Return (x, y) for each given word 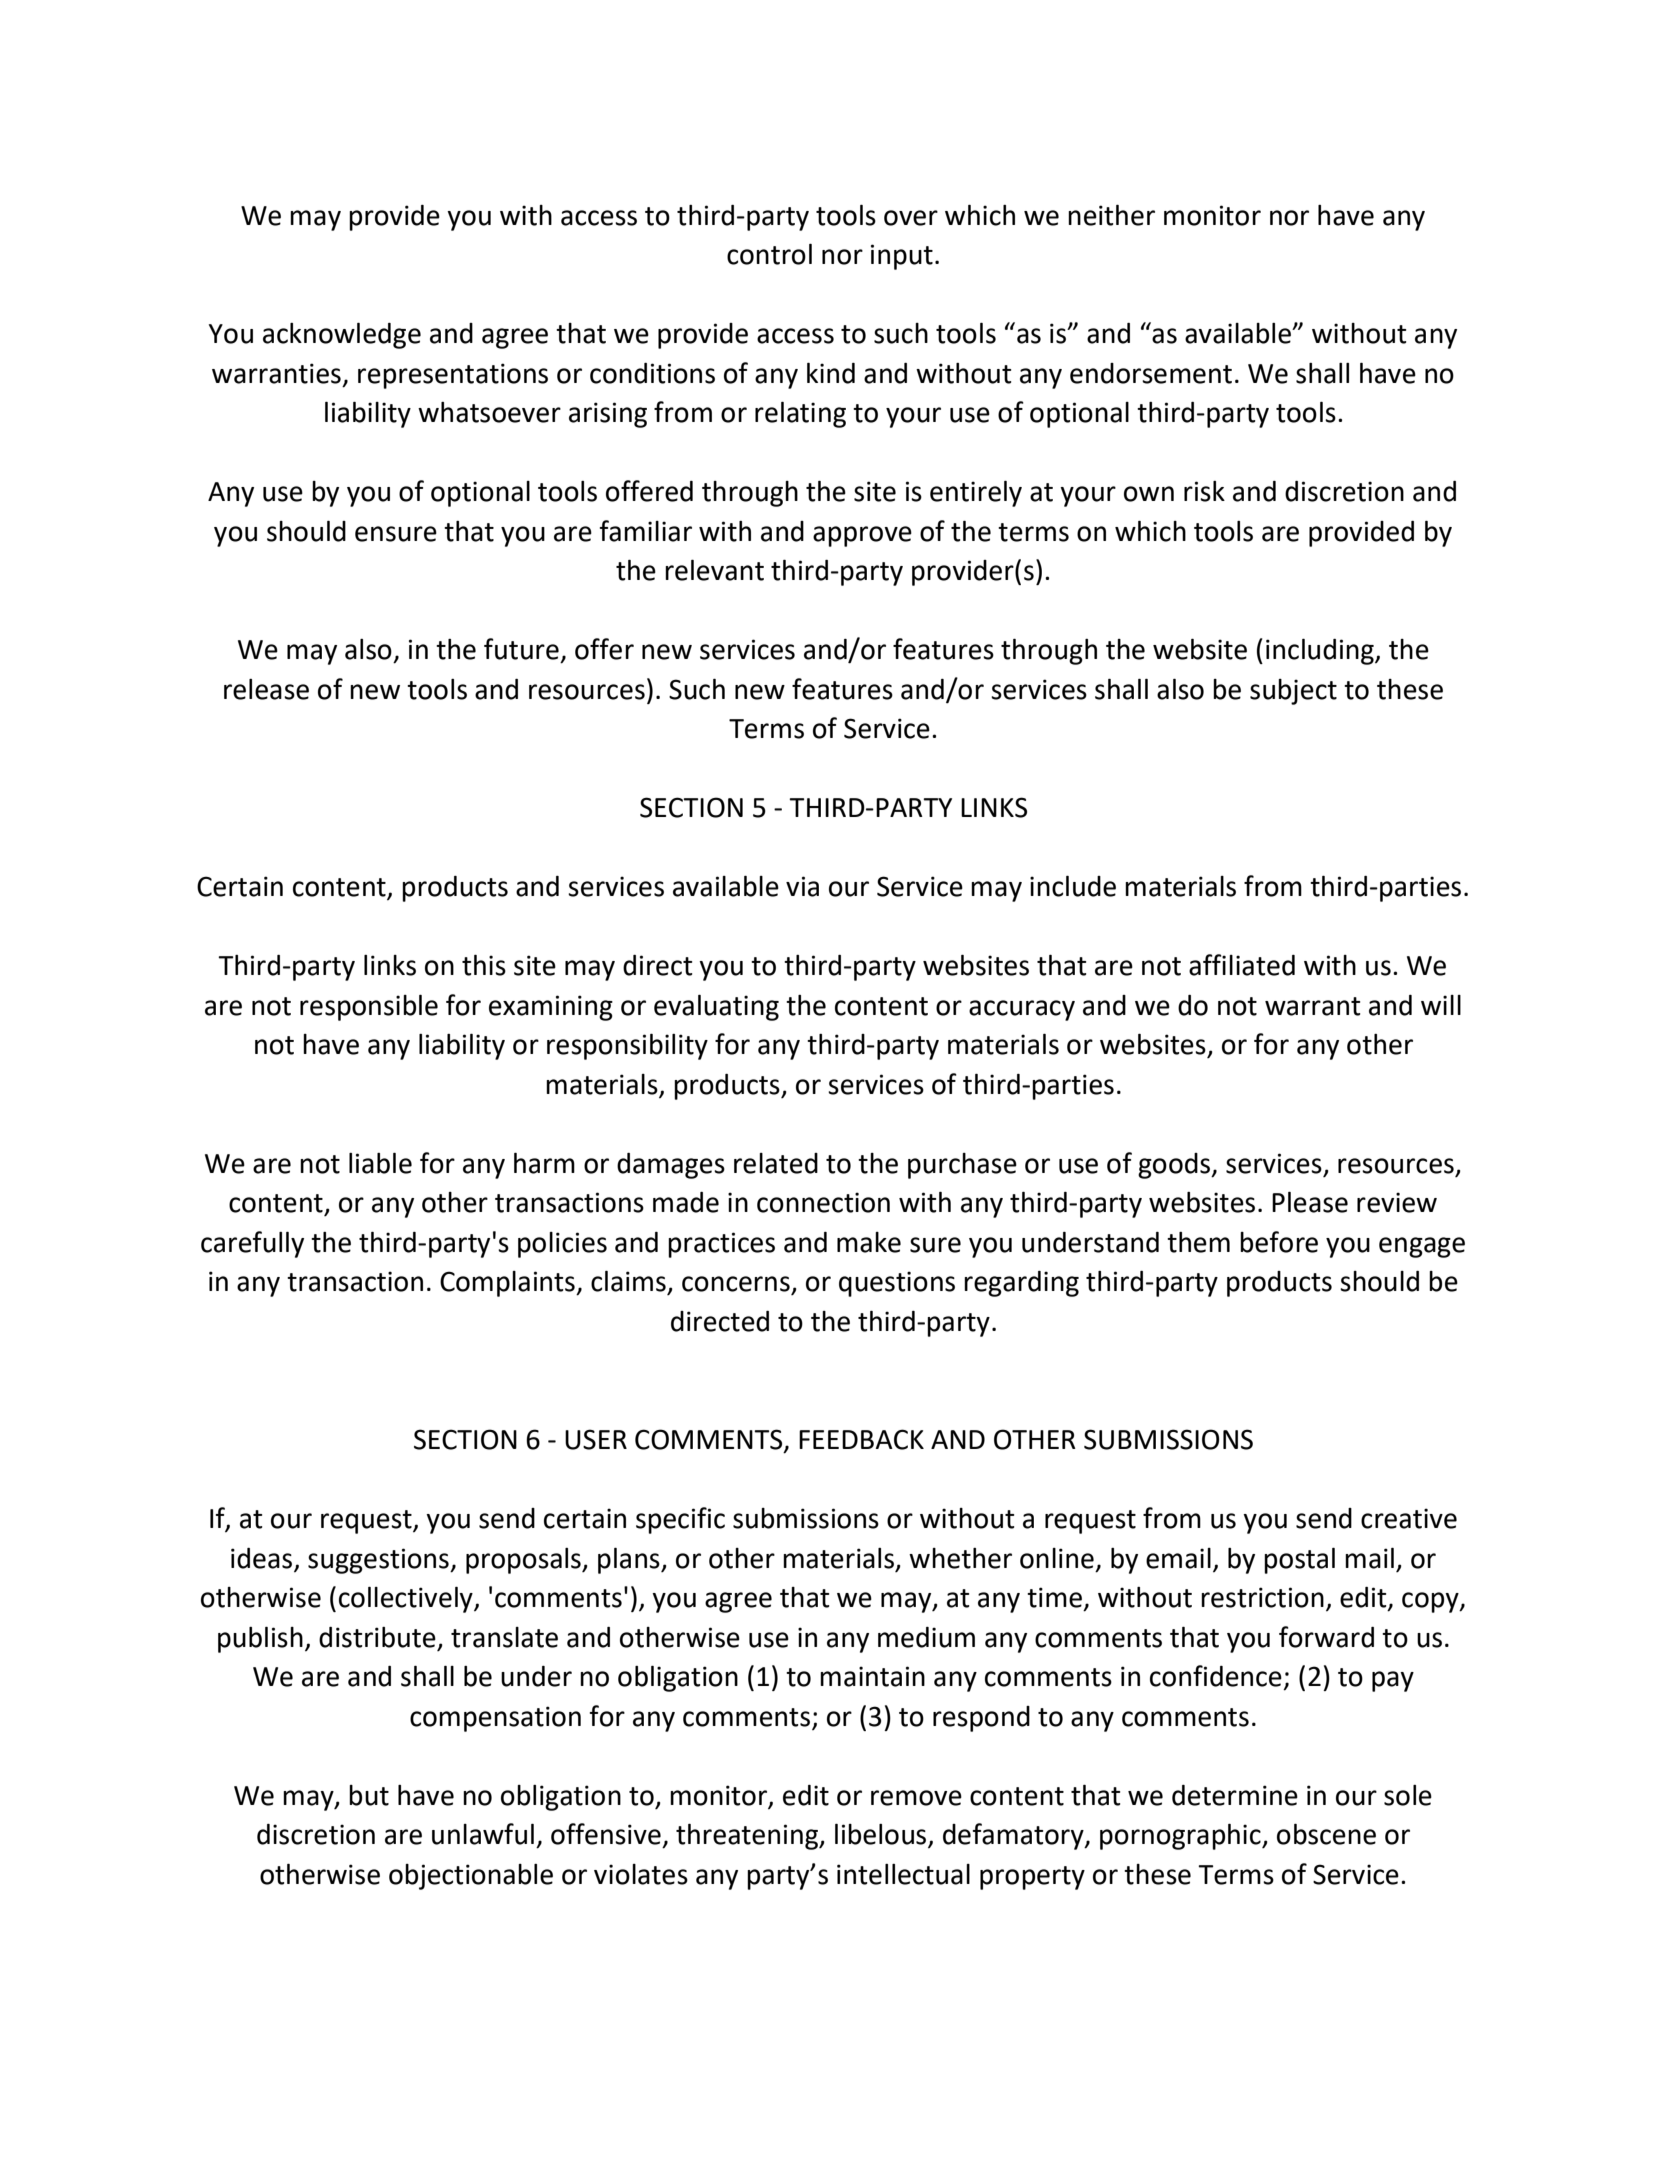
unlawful (483, 1834)
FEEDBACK (861, 1439)
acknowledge (342, 335)
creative (1409, 1518)
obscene (1326, 1834)
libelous (882, 1835)
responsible (369, 1007)
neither (1111, 215)
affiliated (1242, 965)
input (902, 257)
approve (862, 536)
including (1321, 651)
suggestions (379, 1561)
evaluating (716, 1007)
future (521, 649)
